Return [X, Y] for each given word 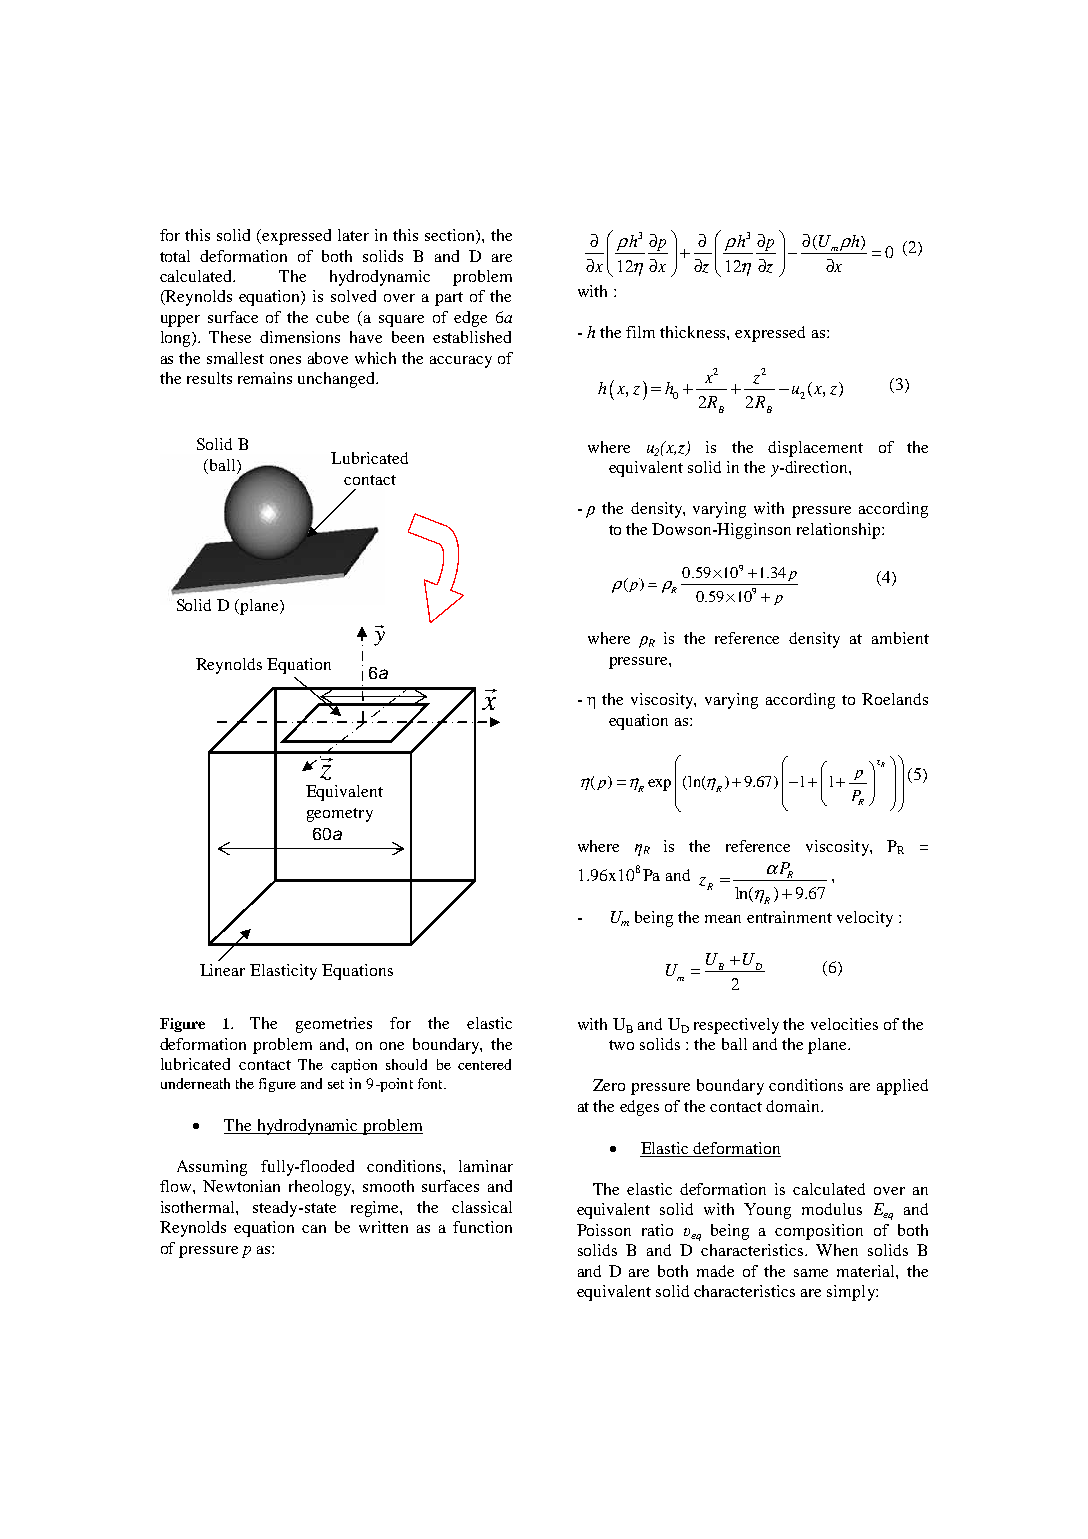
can [314, 1229]
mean [723, 919]
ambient [900, 638]
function [482, 1227]
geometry [340, 815]
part [449, 299]
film [640, 332]
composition [819, 1232]
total [175, 256]
